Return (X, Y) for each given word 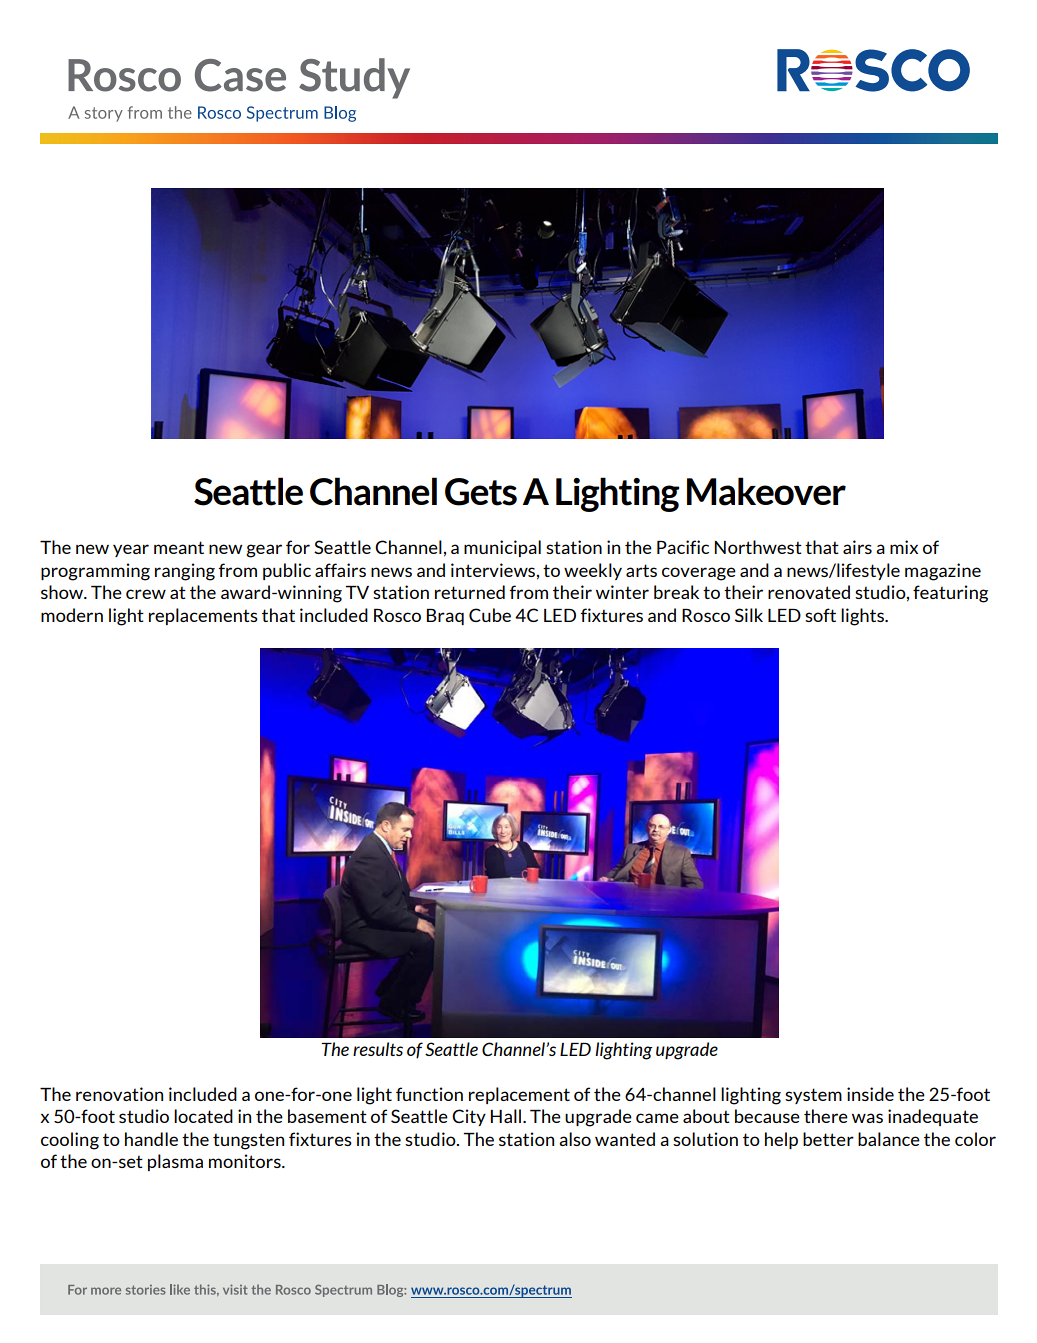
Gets (481, 492)
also (575, 1139)
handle (151, 1139)
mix (904, 547)
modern (72, 615)
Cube (490, 615)
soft (820, 615)
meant (179, 547)
